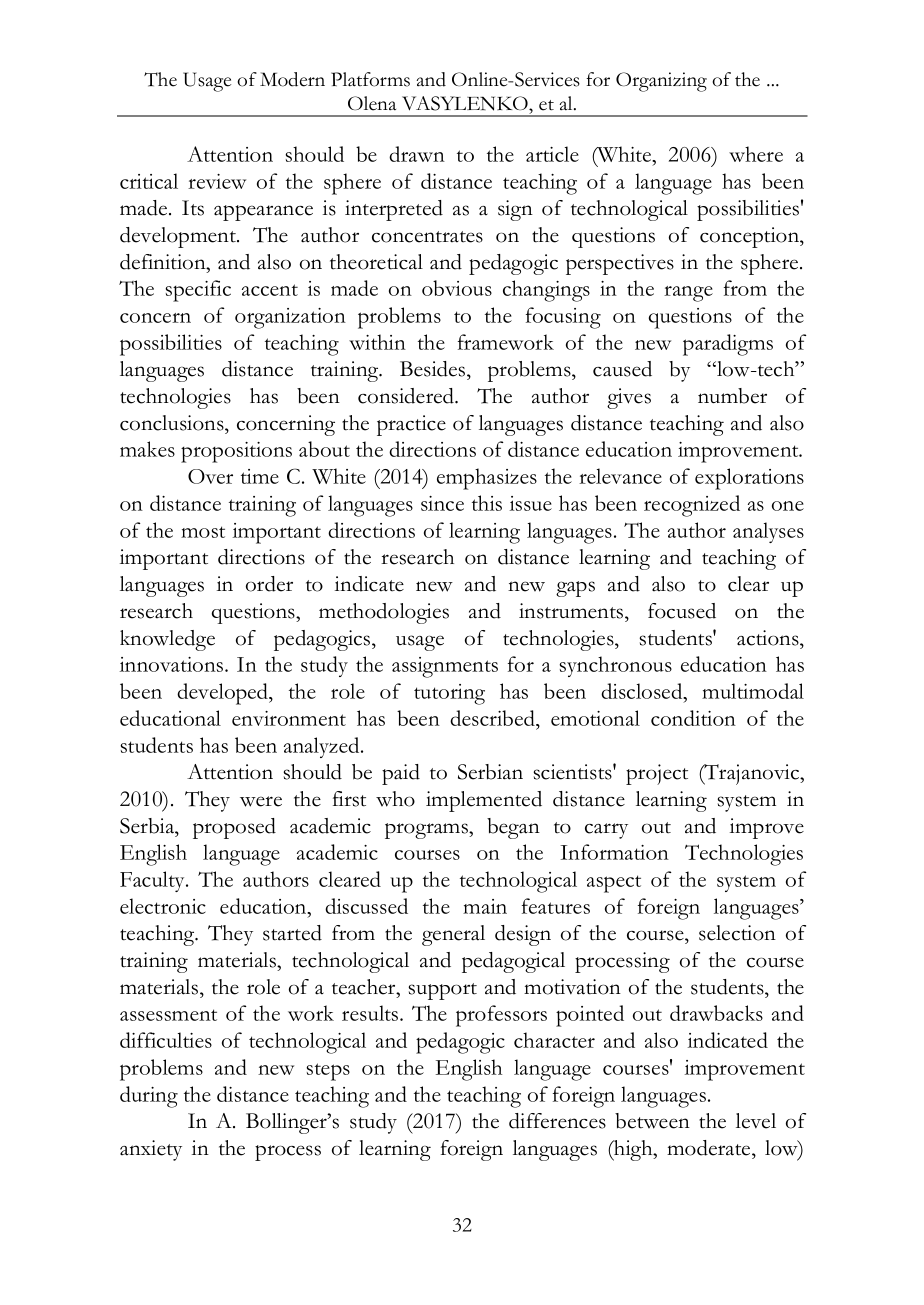 The width and height of the document is (924, 1305). Describe the element at coordinates (292, 79) in the document. I see `Modern` at that location.
